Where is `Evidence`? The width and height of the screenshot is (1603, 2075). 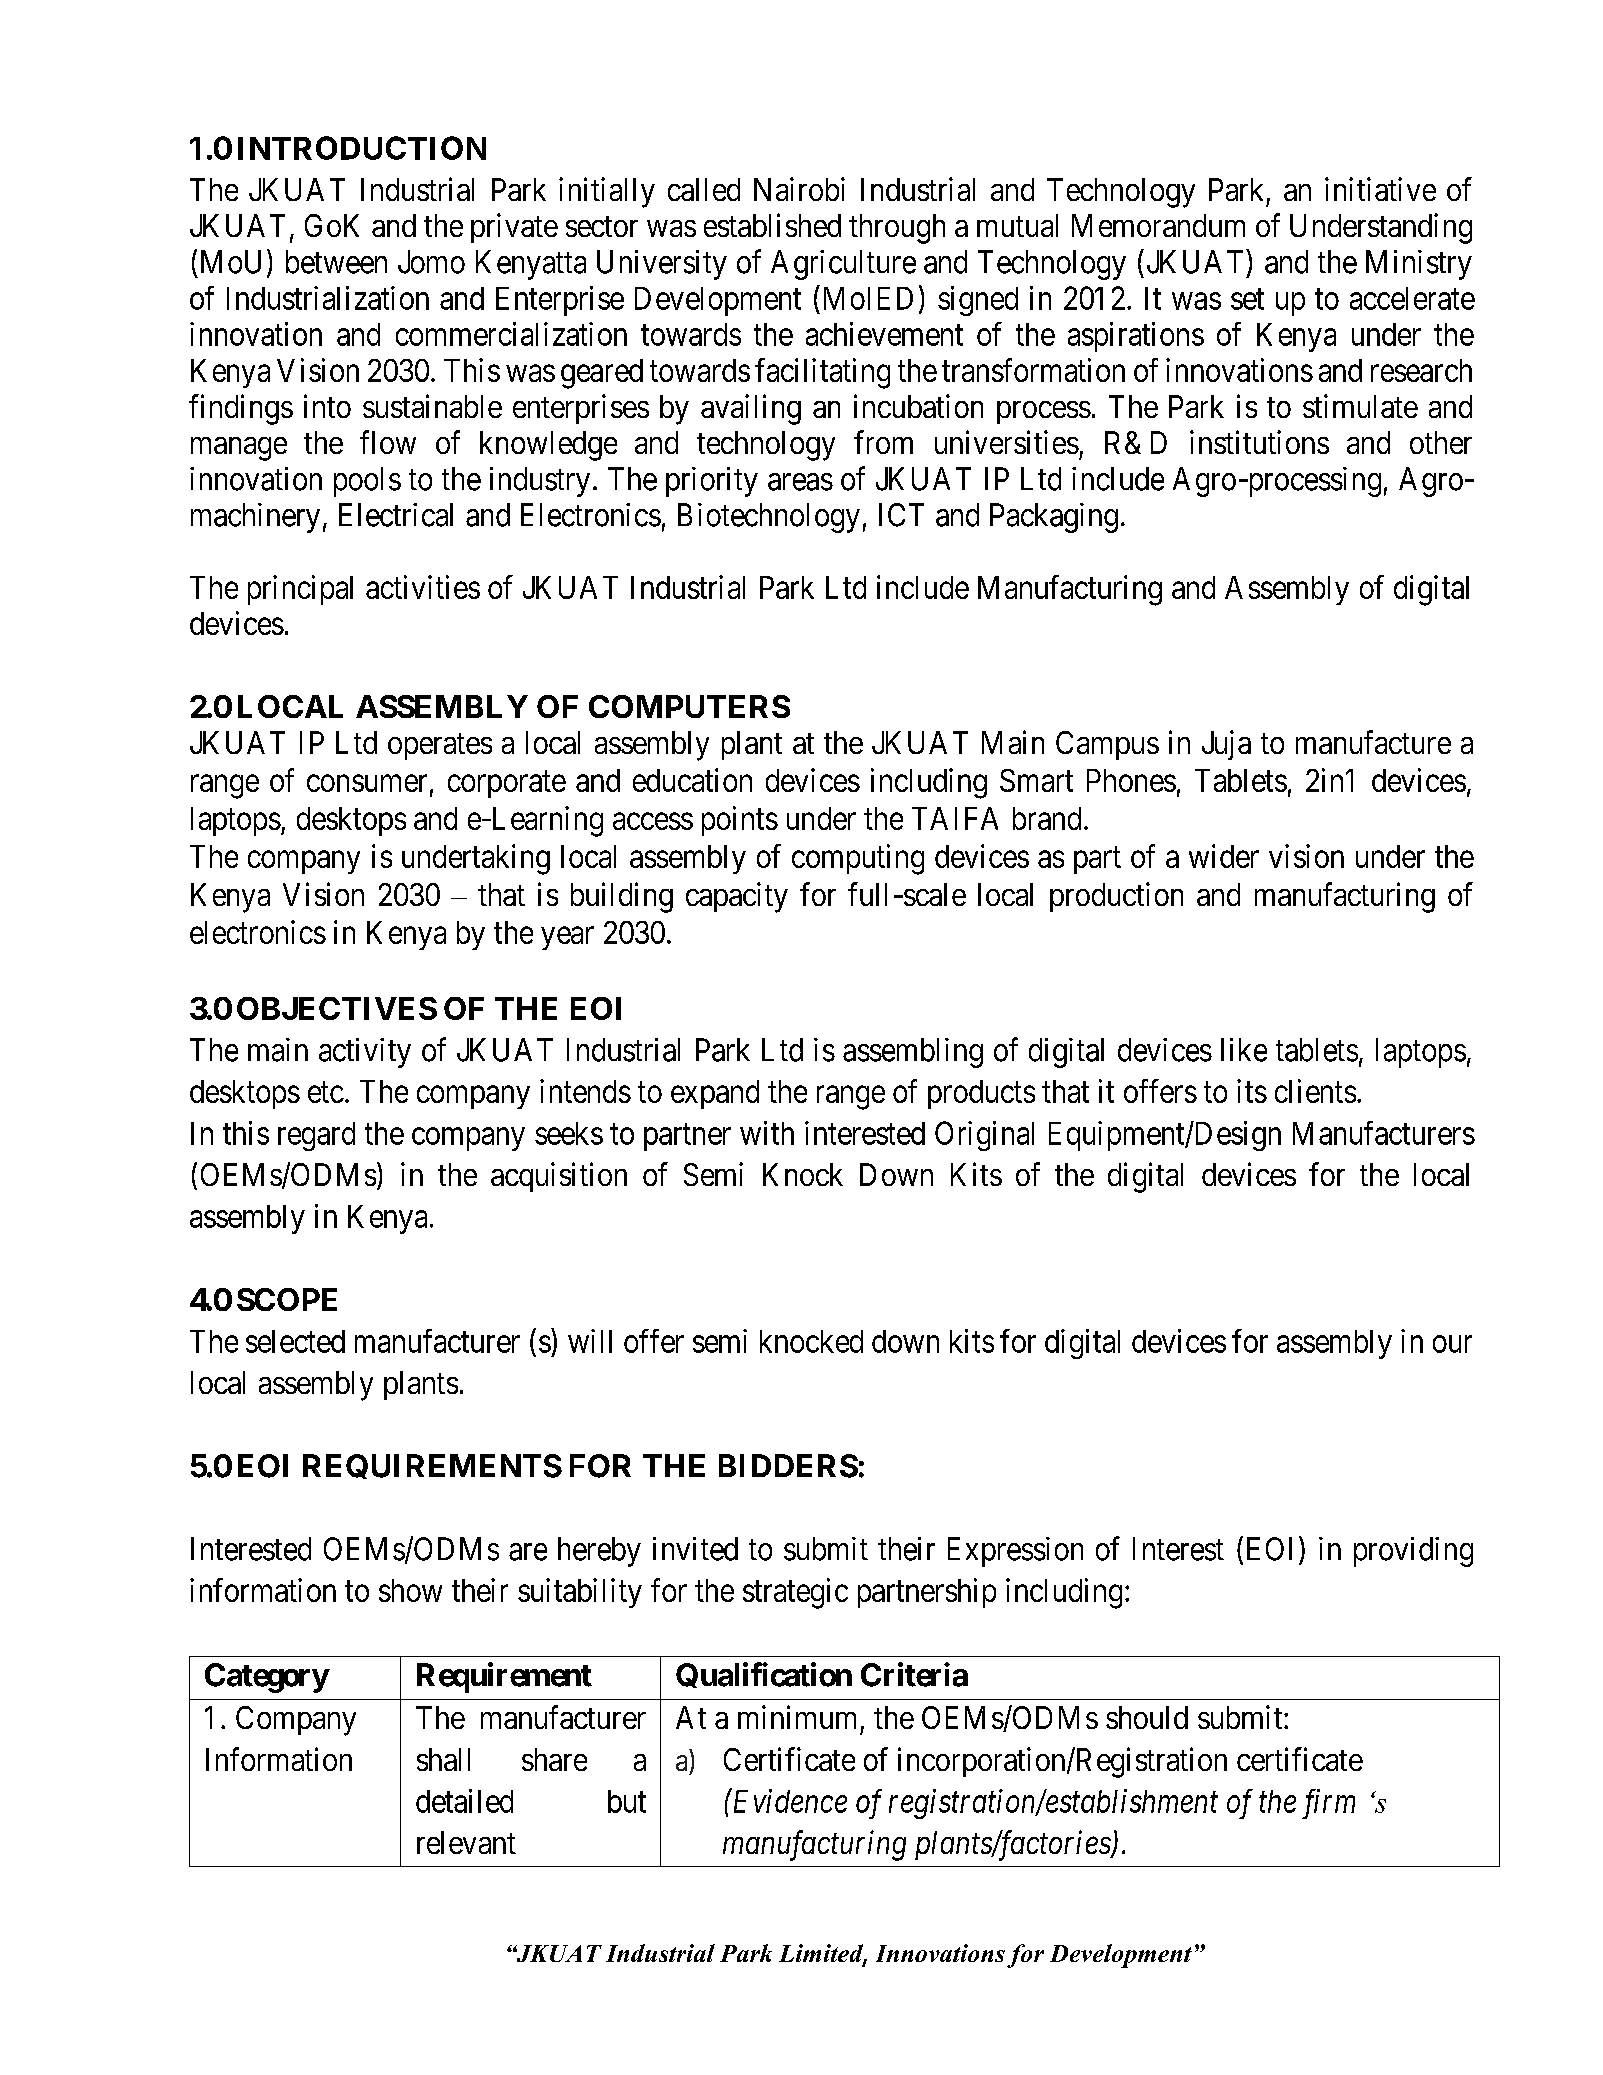
Evidence is located at coordinates (788, 1800).
